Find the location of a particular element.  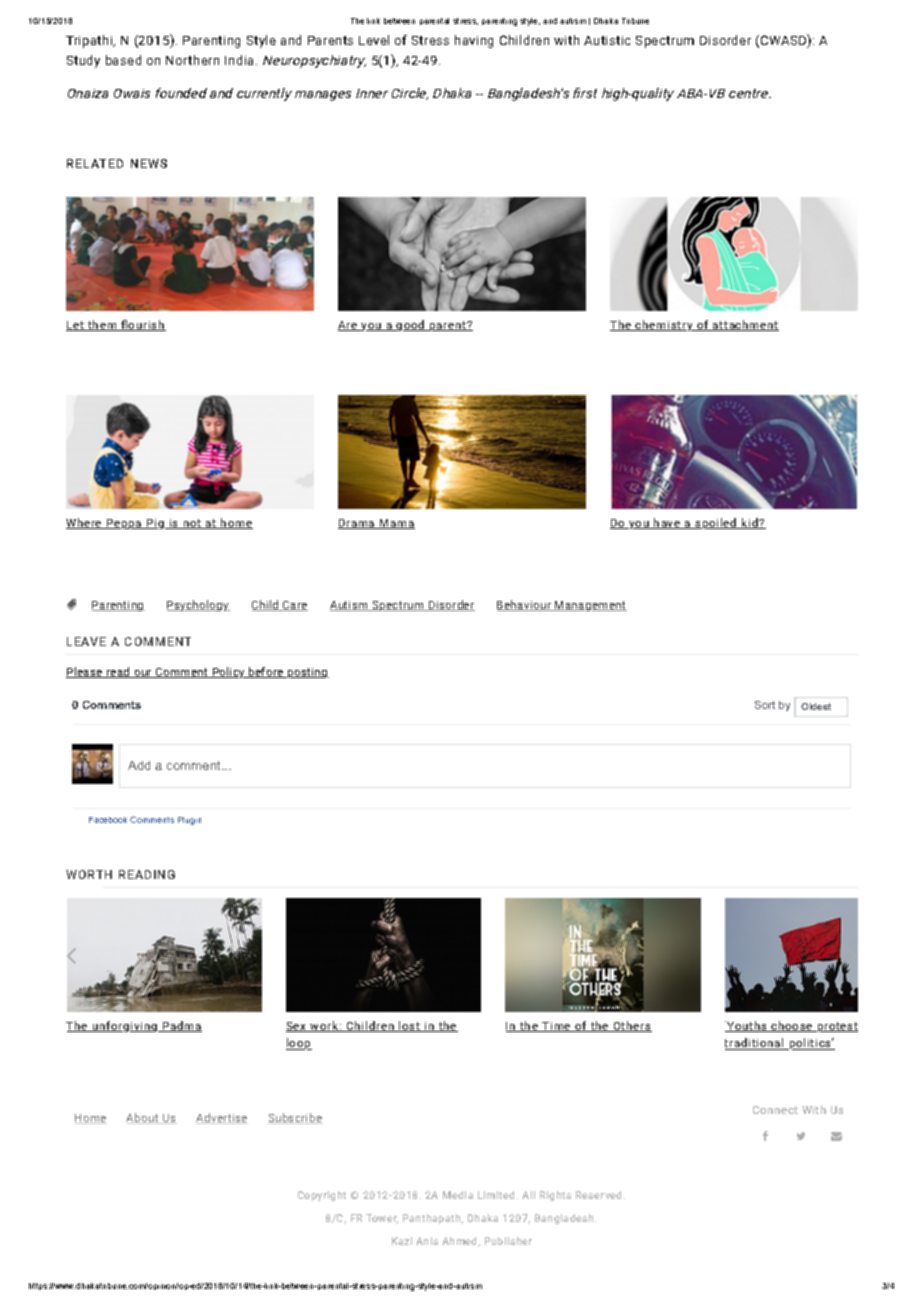

Northern is located at coordinates (192, 60).
